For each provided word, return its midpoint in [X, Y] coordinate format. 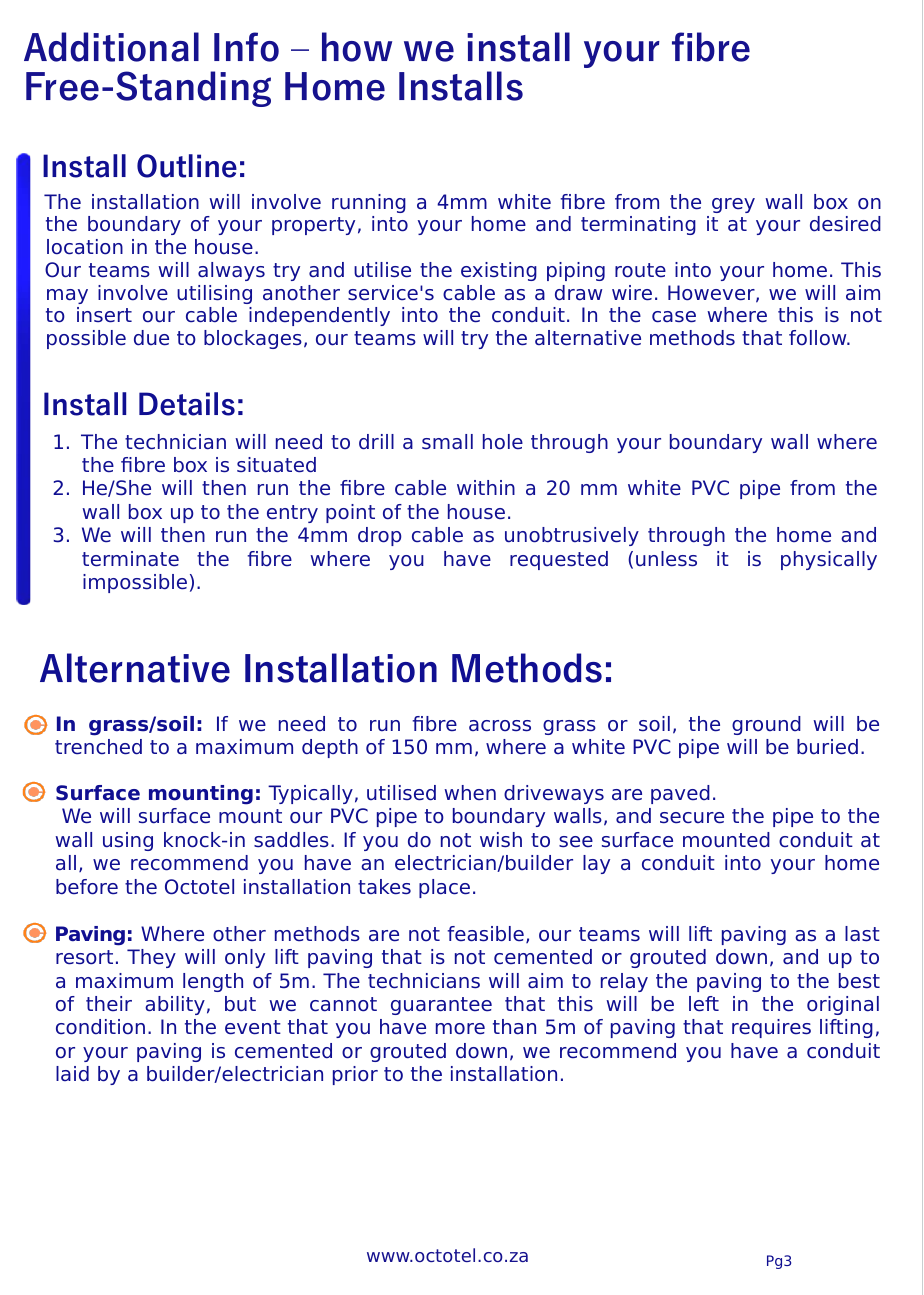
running [369, 203]
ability [175, 1005]
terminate [130, 559]
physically [829, 560]
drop [380, 536]
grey [733, 205]
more [460, 1029]
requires [771, 1028]
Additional [111, 47]
